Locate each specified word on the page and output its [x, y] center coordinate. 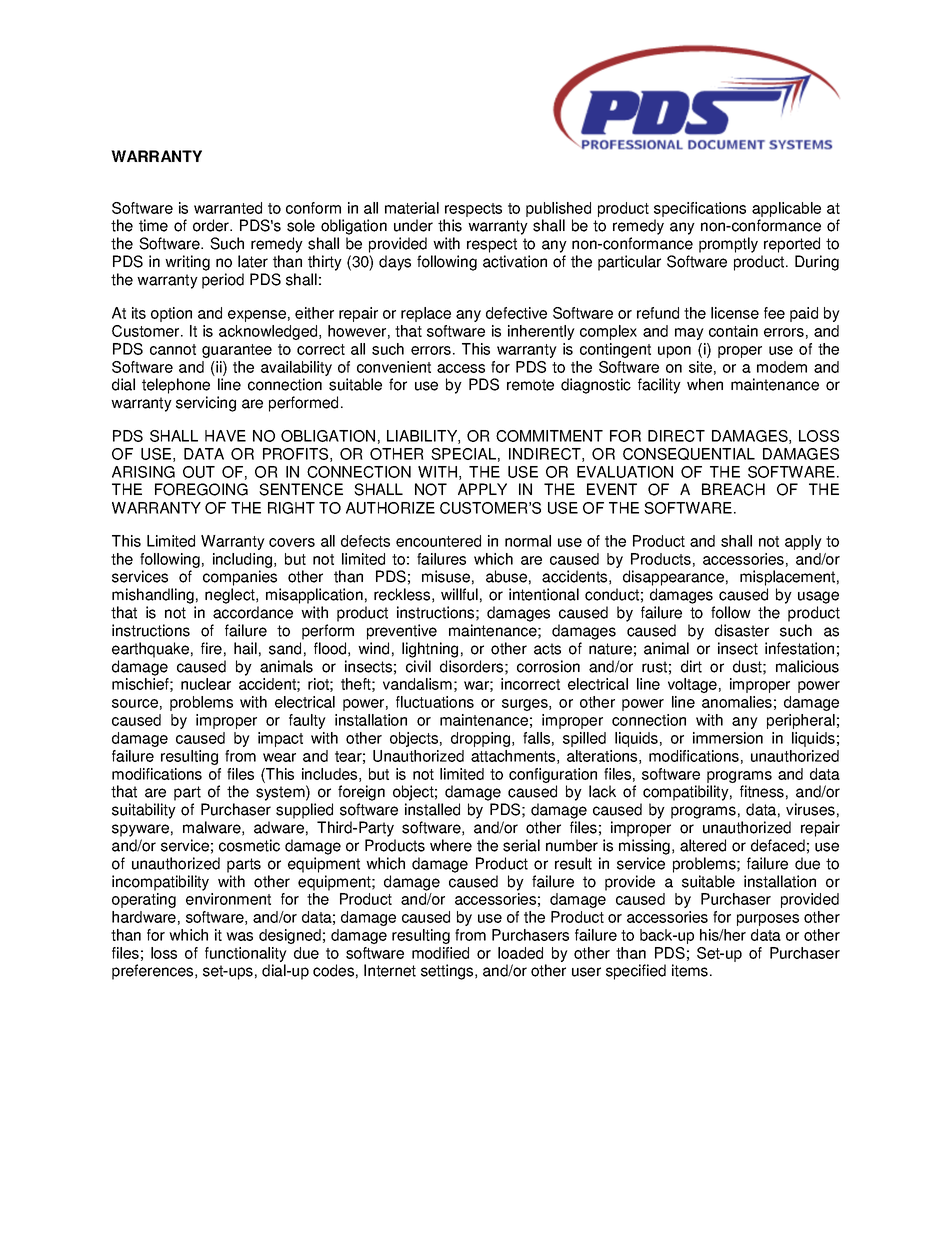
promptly [728, 245]
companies [240, 578]
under [413, 225]
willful [459, 594]
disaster [742, 630]
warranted [228, 208]
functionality [246, 954]
